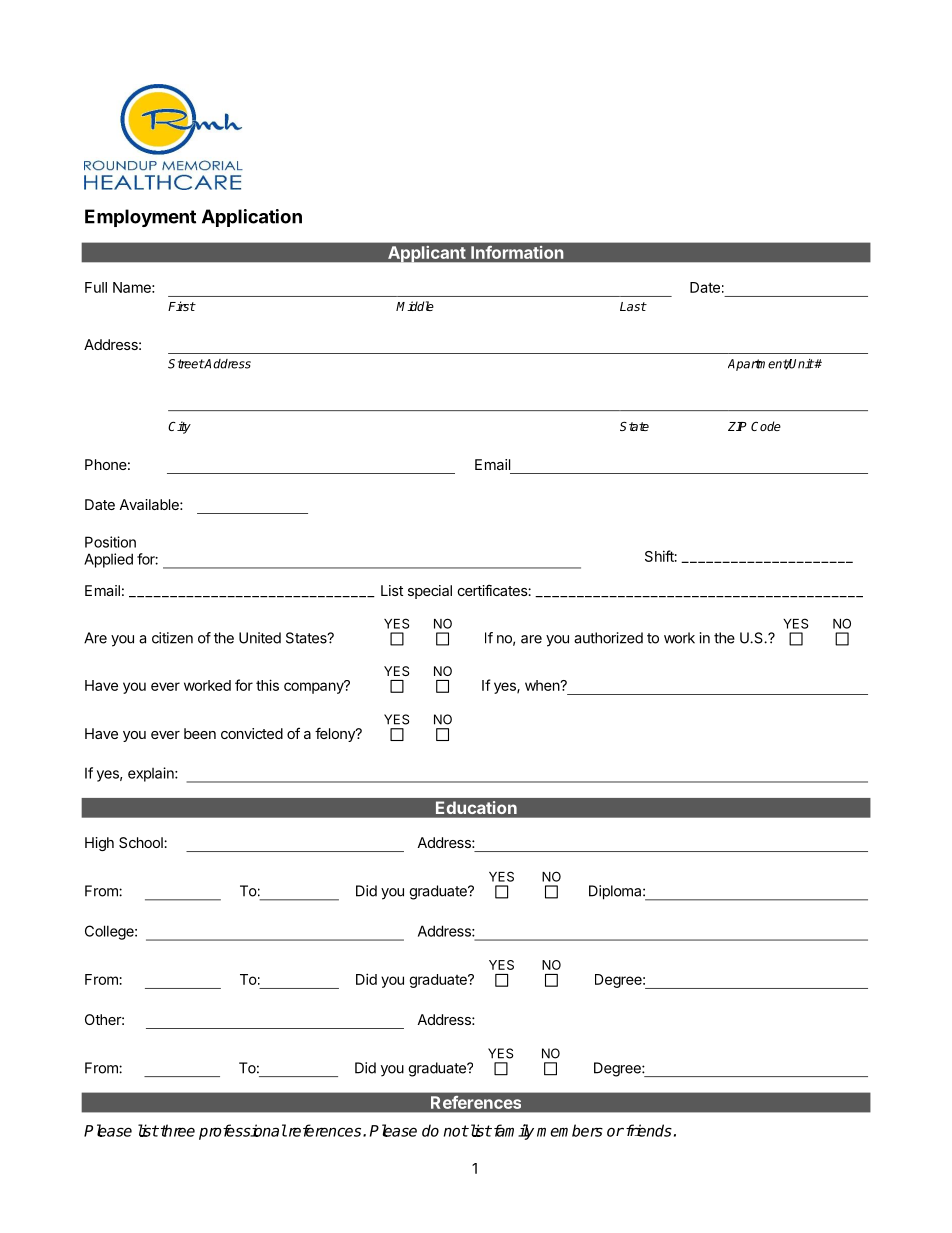 The height and width of the image is (1233, 952). Describe the element at coordinates (142, 842) in the image. I see `School` at that location.
